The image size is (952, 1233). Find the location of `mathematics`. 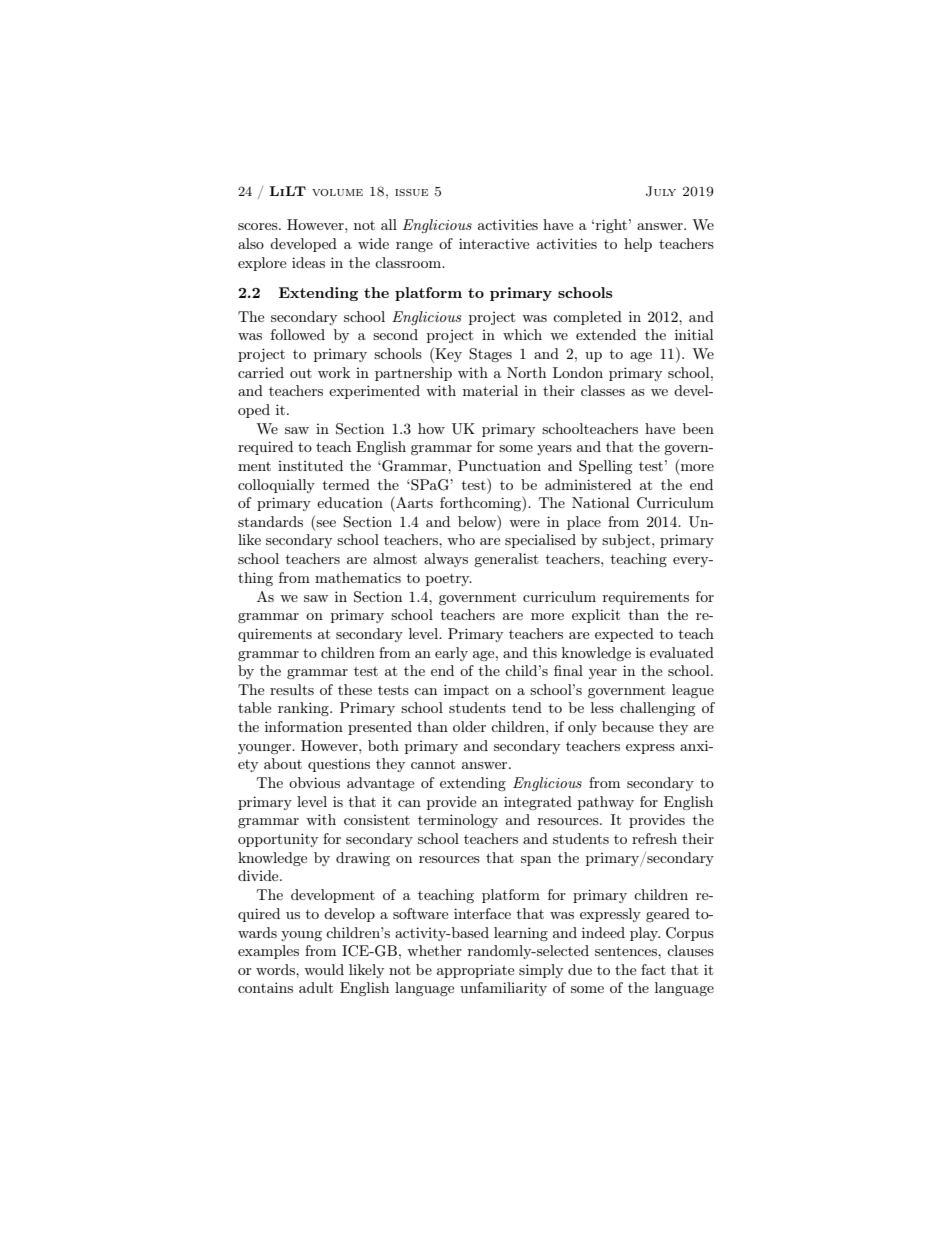

mathematics is located at coordinates (358, 577).
